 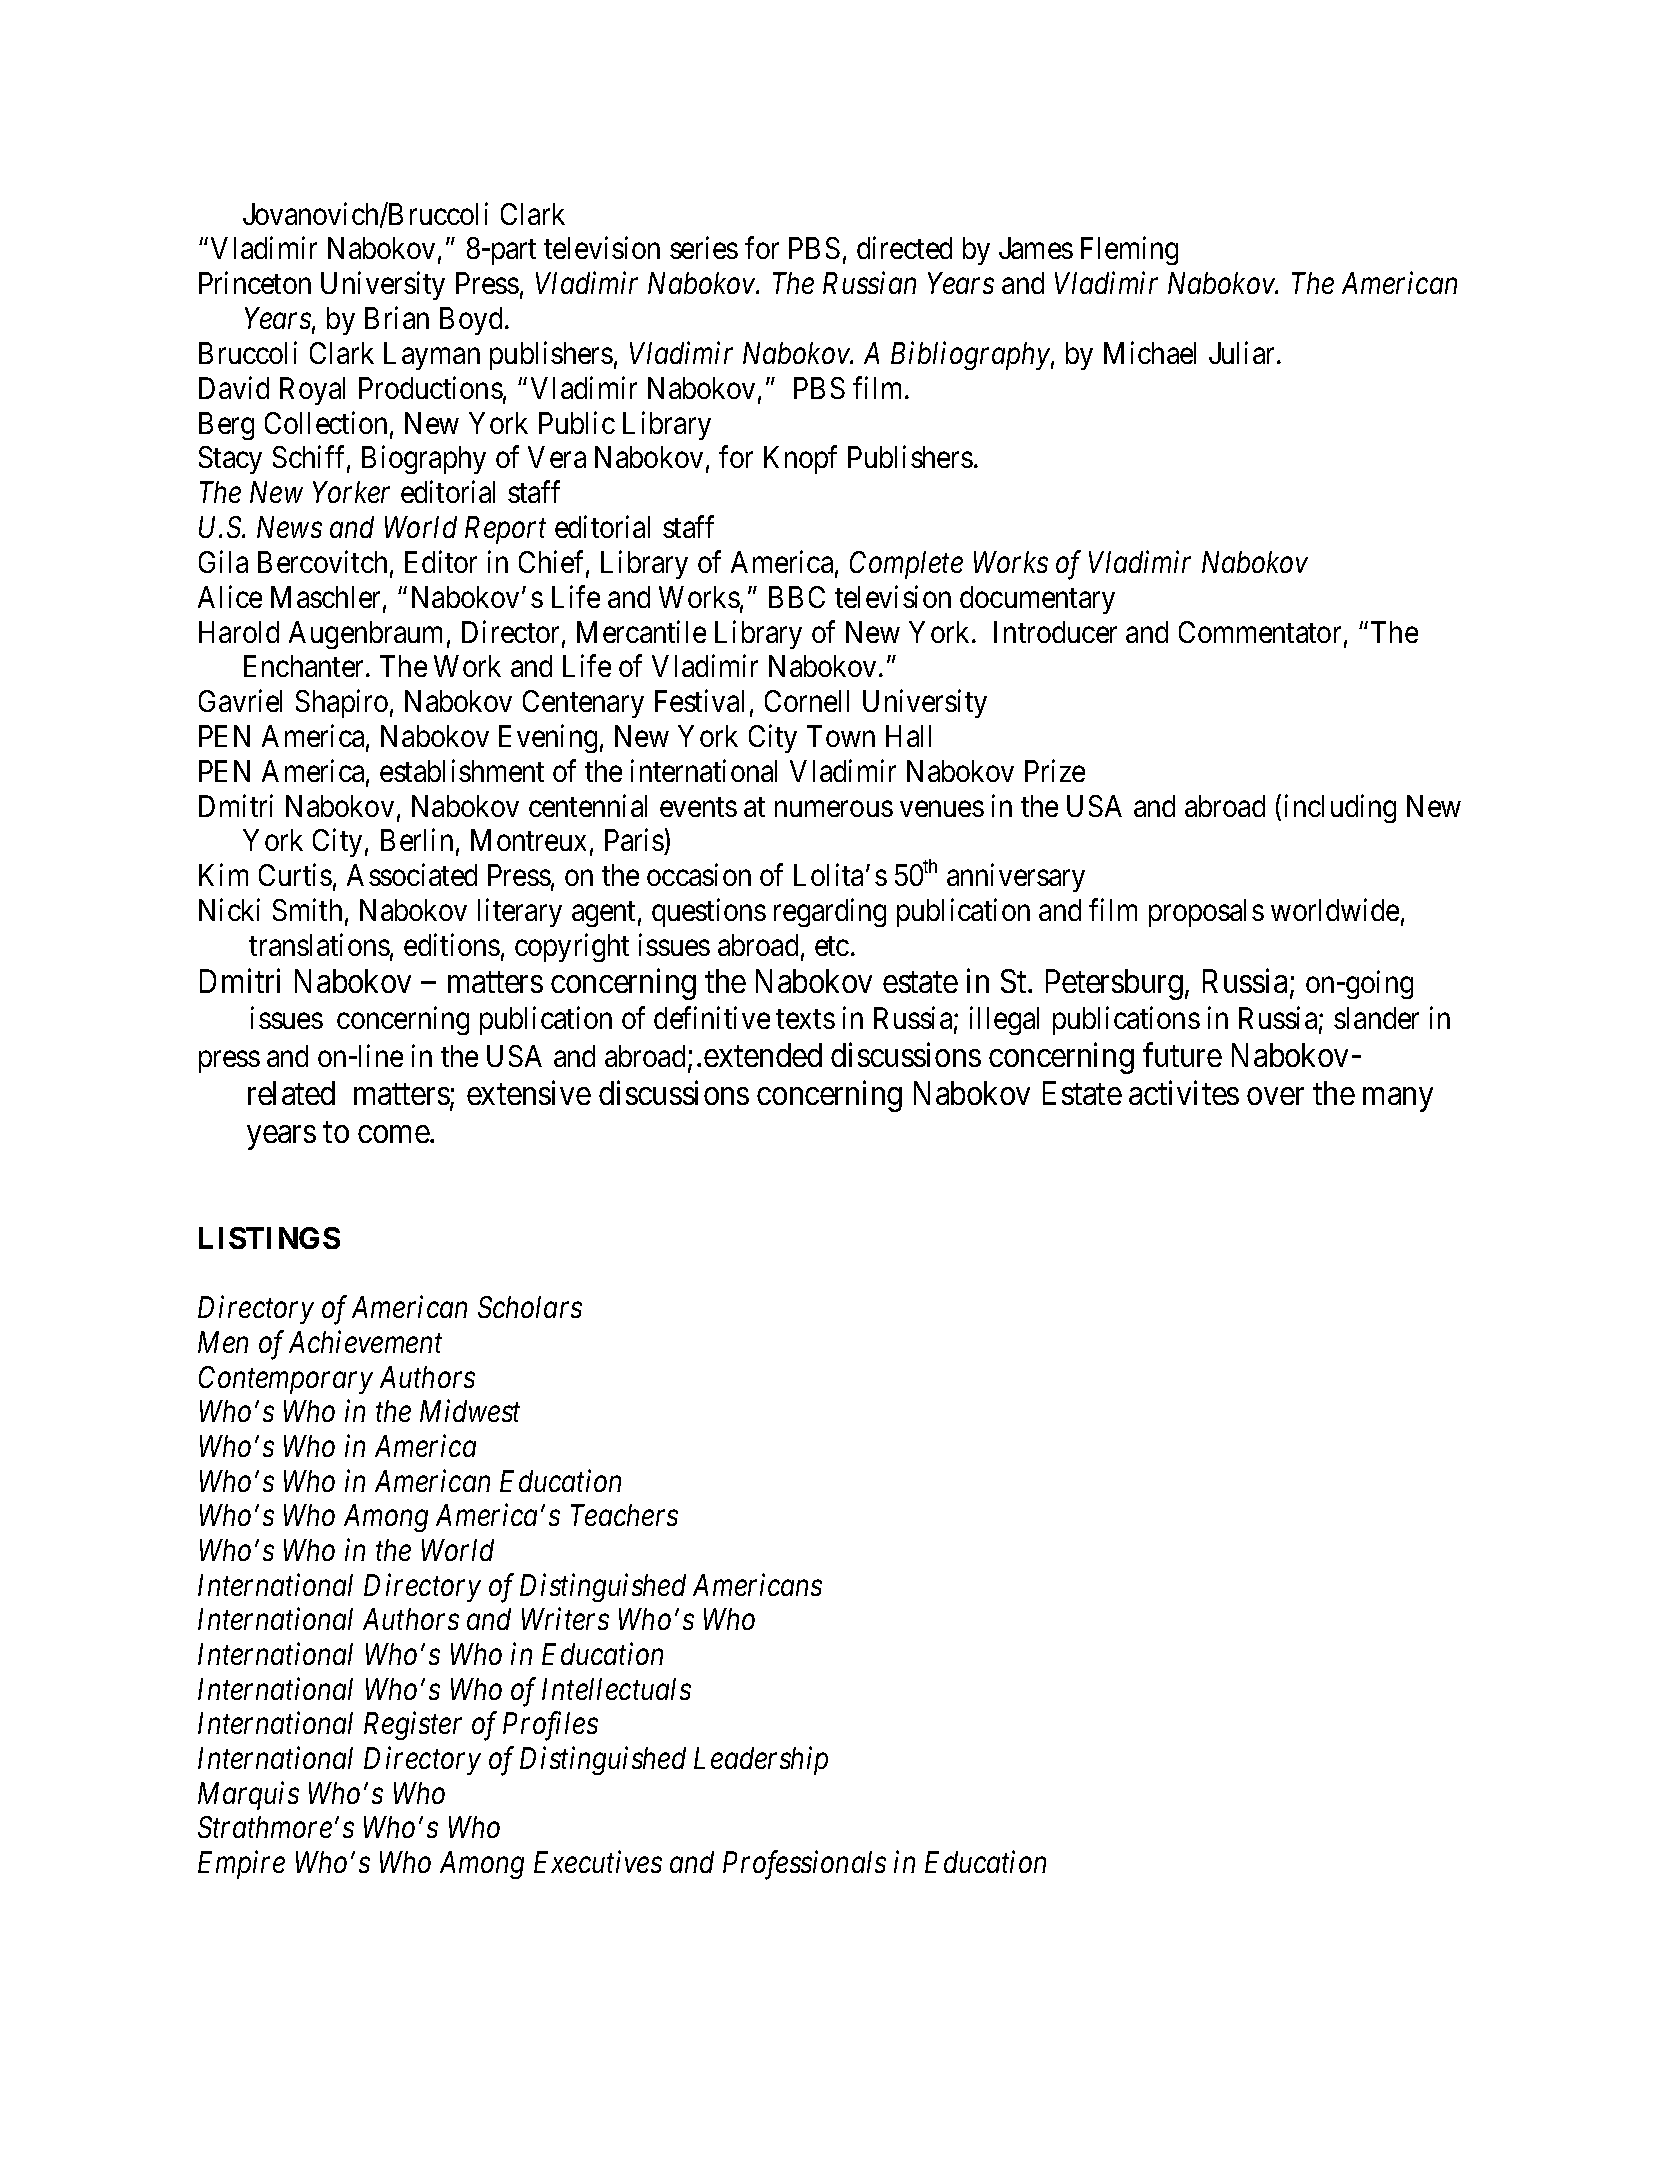 What do you see at coordinates (1340, 808) in the image?
I see `including` at bounding box center [1340, 808].
